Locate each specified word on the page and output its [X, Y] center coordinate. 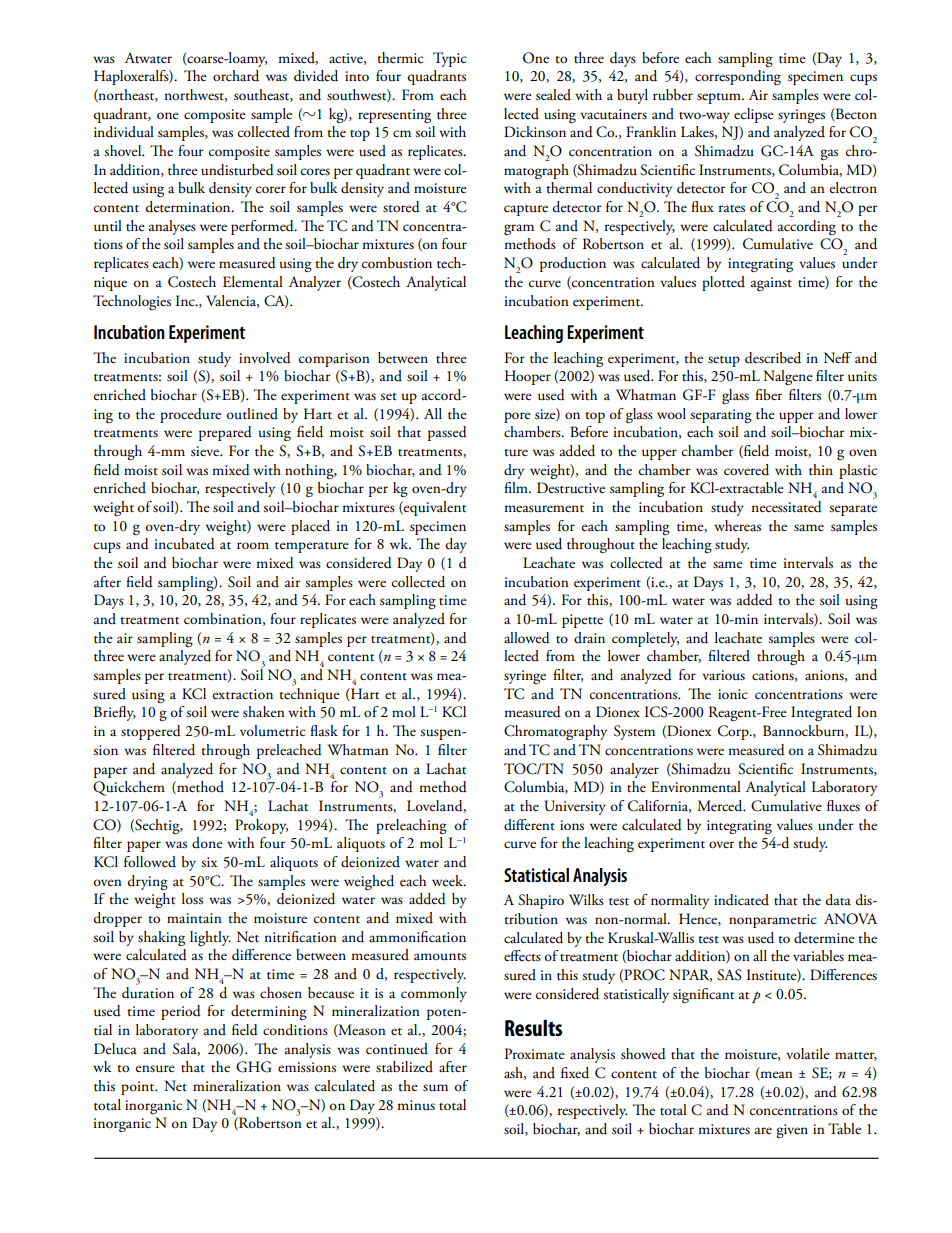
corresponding [738, 77]
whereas [737, 526]
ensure [155, 1069]
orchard [236, 76]
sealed [553, 94]
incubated [184, 544]
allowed [527, 638]
